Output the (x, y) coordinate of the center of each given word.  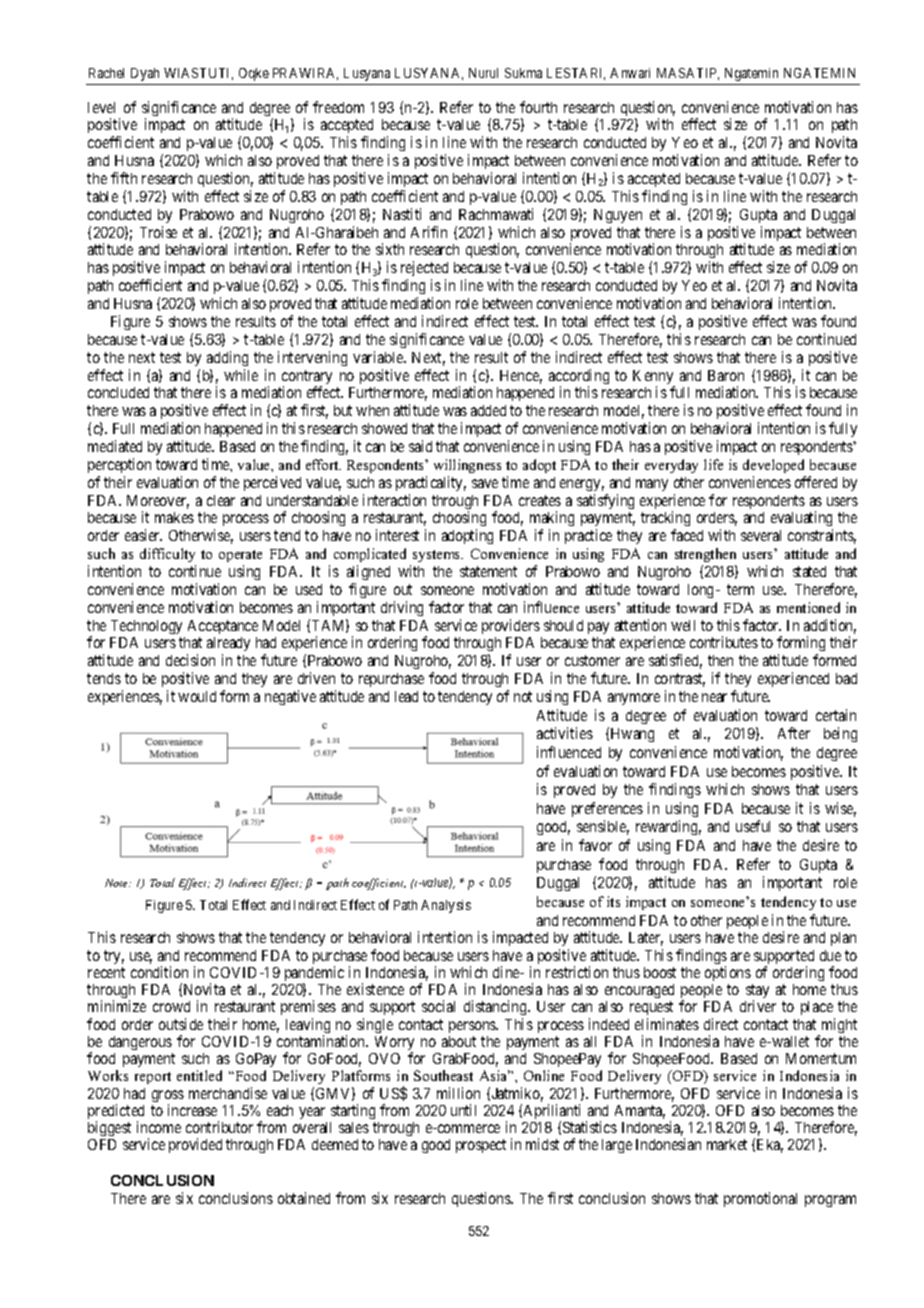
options (728, 973)
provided (195, 1145)
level (101, 107)
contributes (724, 642)
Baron (726, 375)
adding (227, 358)
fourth (538, 107)
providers (511, 626)
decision (190, 660)
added (488, 410)
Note (118, 883)
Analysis (446, 906)
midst (542, 1144)
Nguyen (618, 216)
